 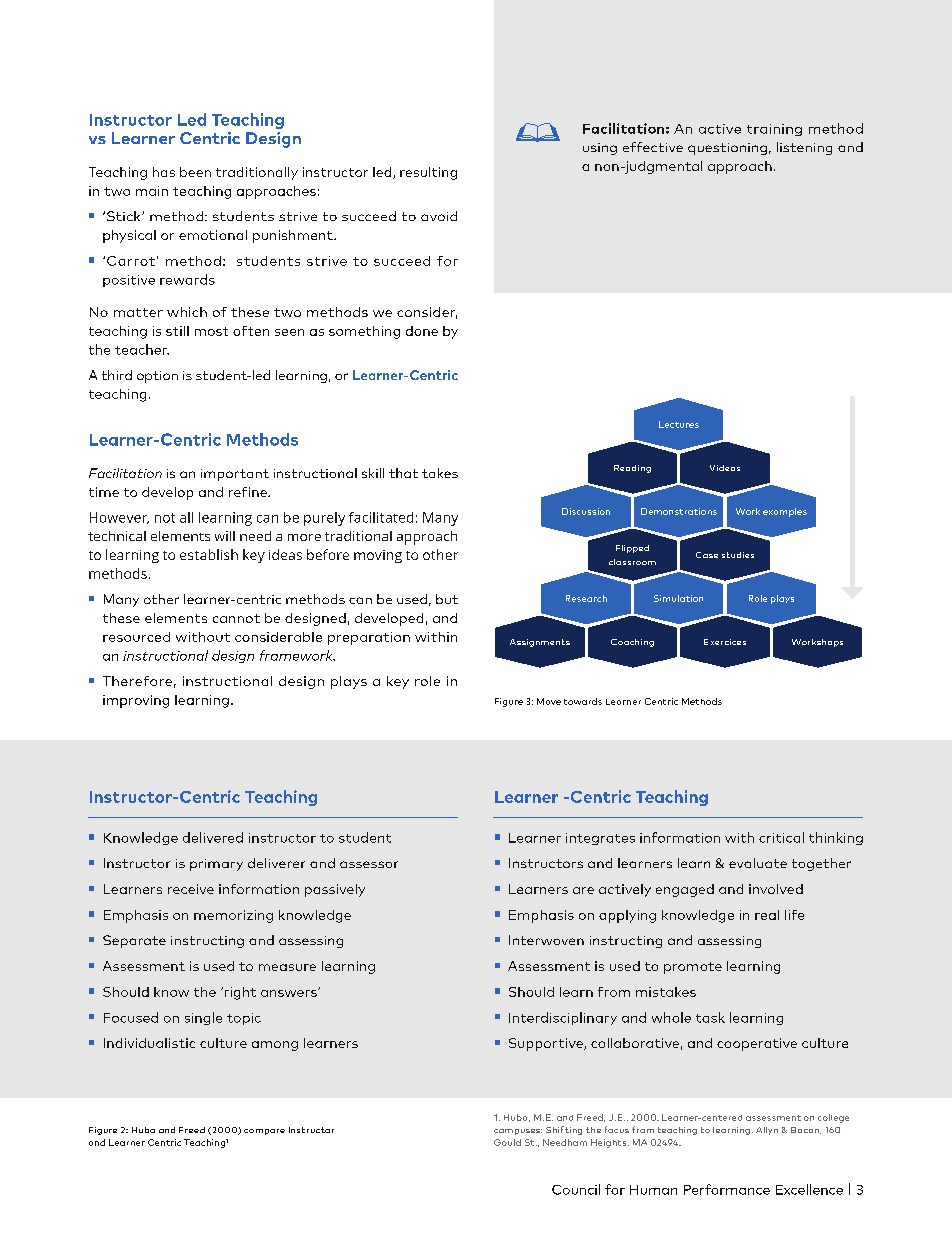 What do you see at coordinates (507, 1142) in the page?
I see `Gould` at bounding box center [507, 1142].
